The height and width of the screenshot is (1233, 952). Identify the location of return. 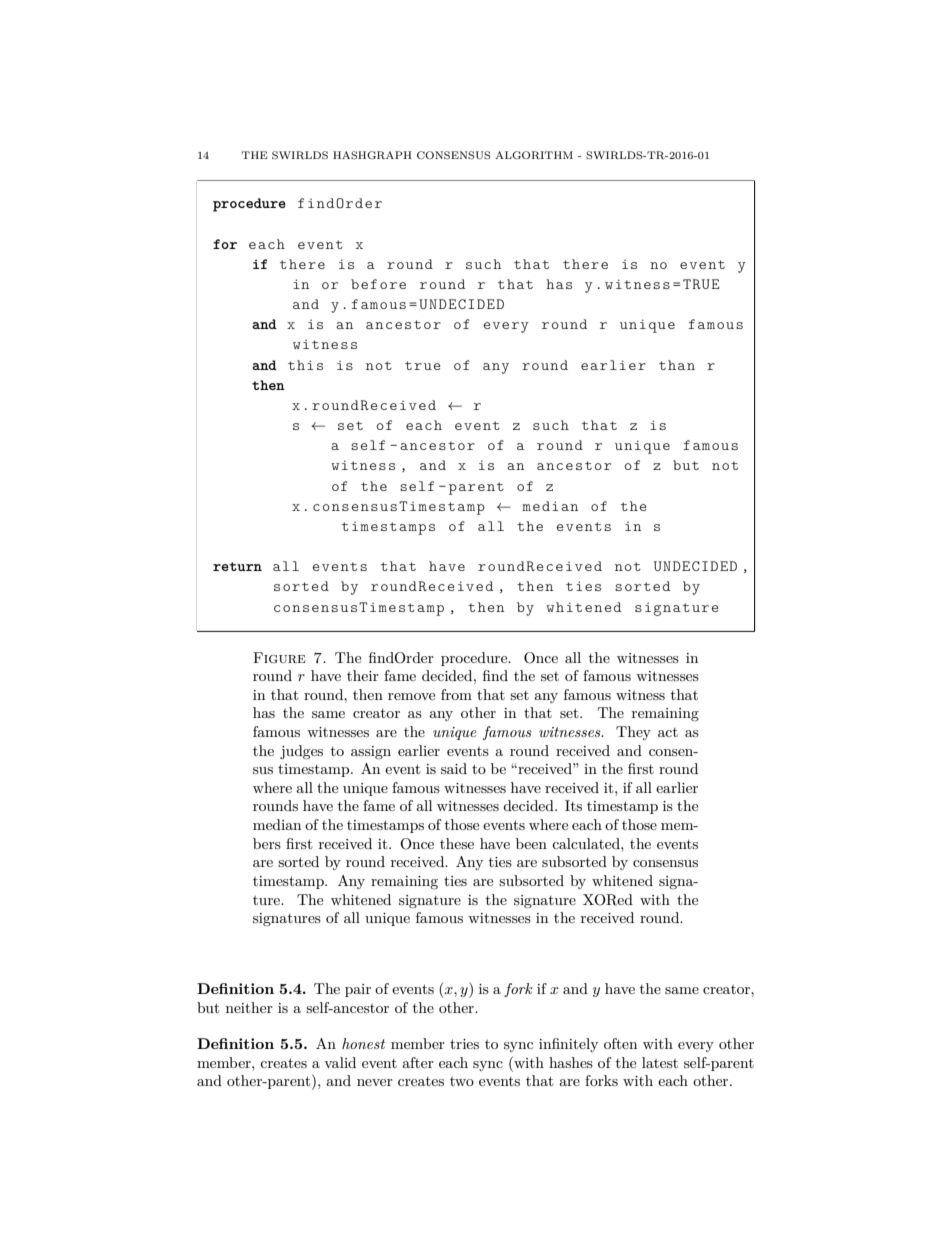
(237, 566).
